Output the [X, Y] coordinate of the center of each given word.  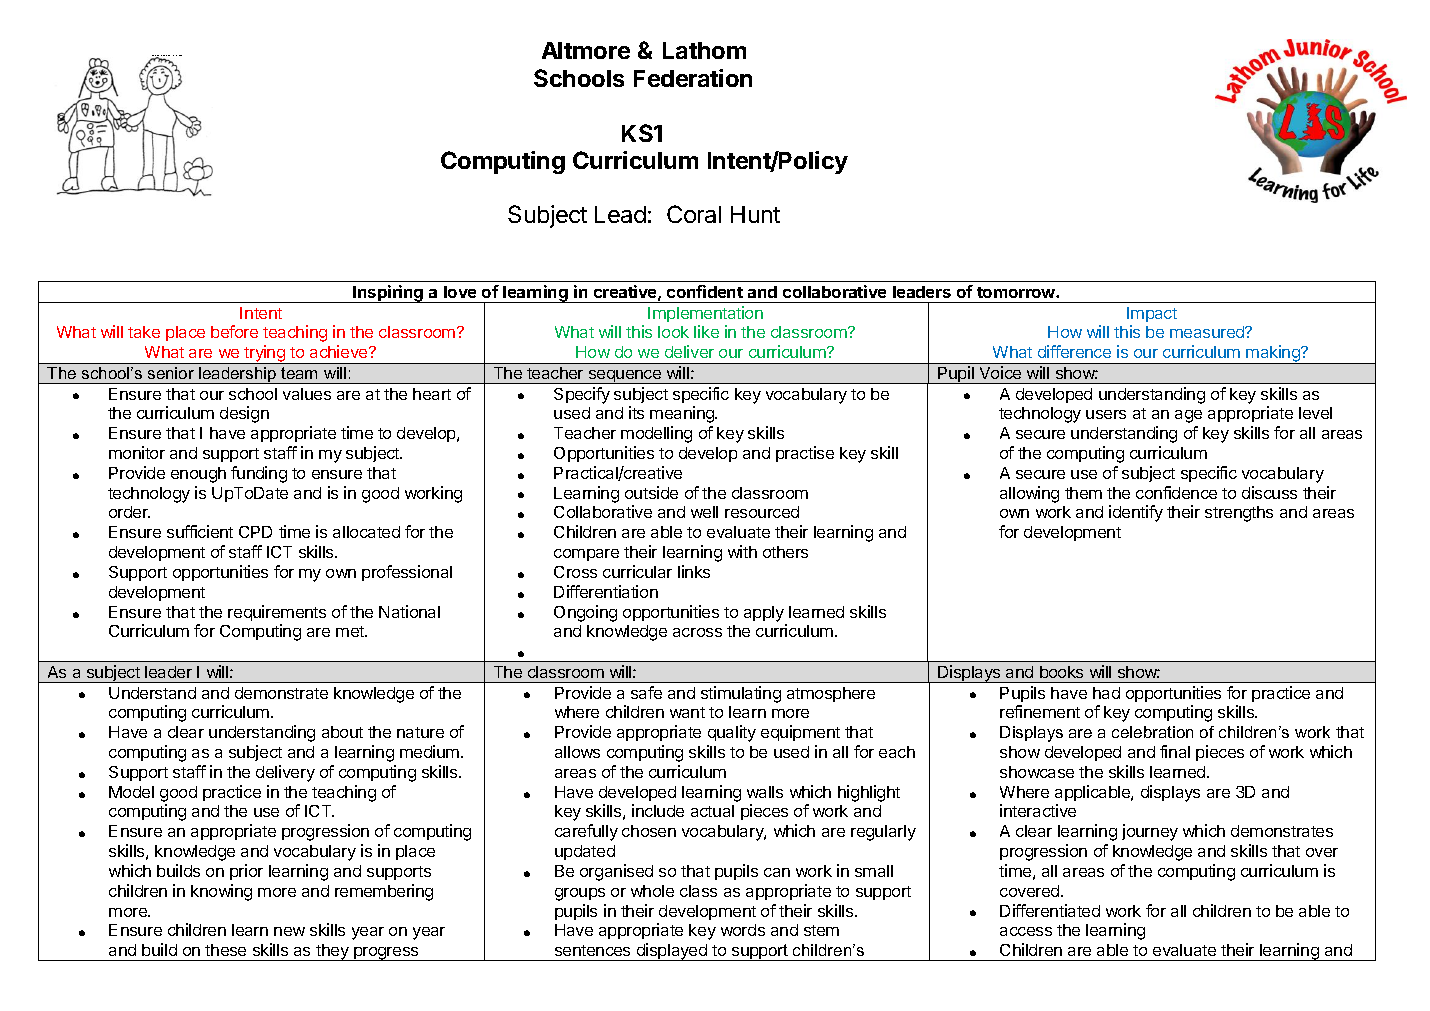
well [704, 512]
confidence [1176, 492]
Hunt [755, 214]
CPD [255, 532]
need [180, 55]
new [289, 931]
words [743, 930]
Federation [693, 78]
